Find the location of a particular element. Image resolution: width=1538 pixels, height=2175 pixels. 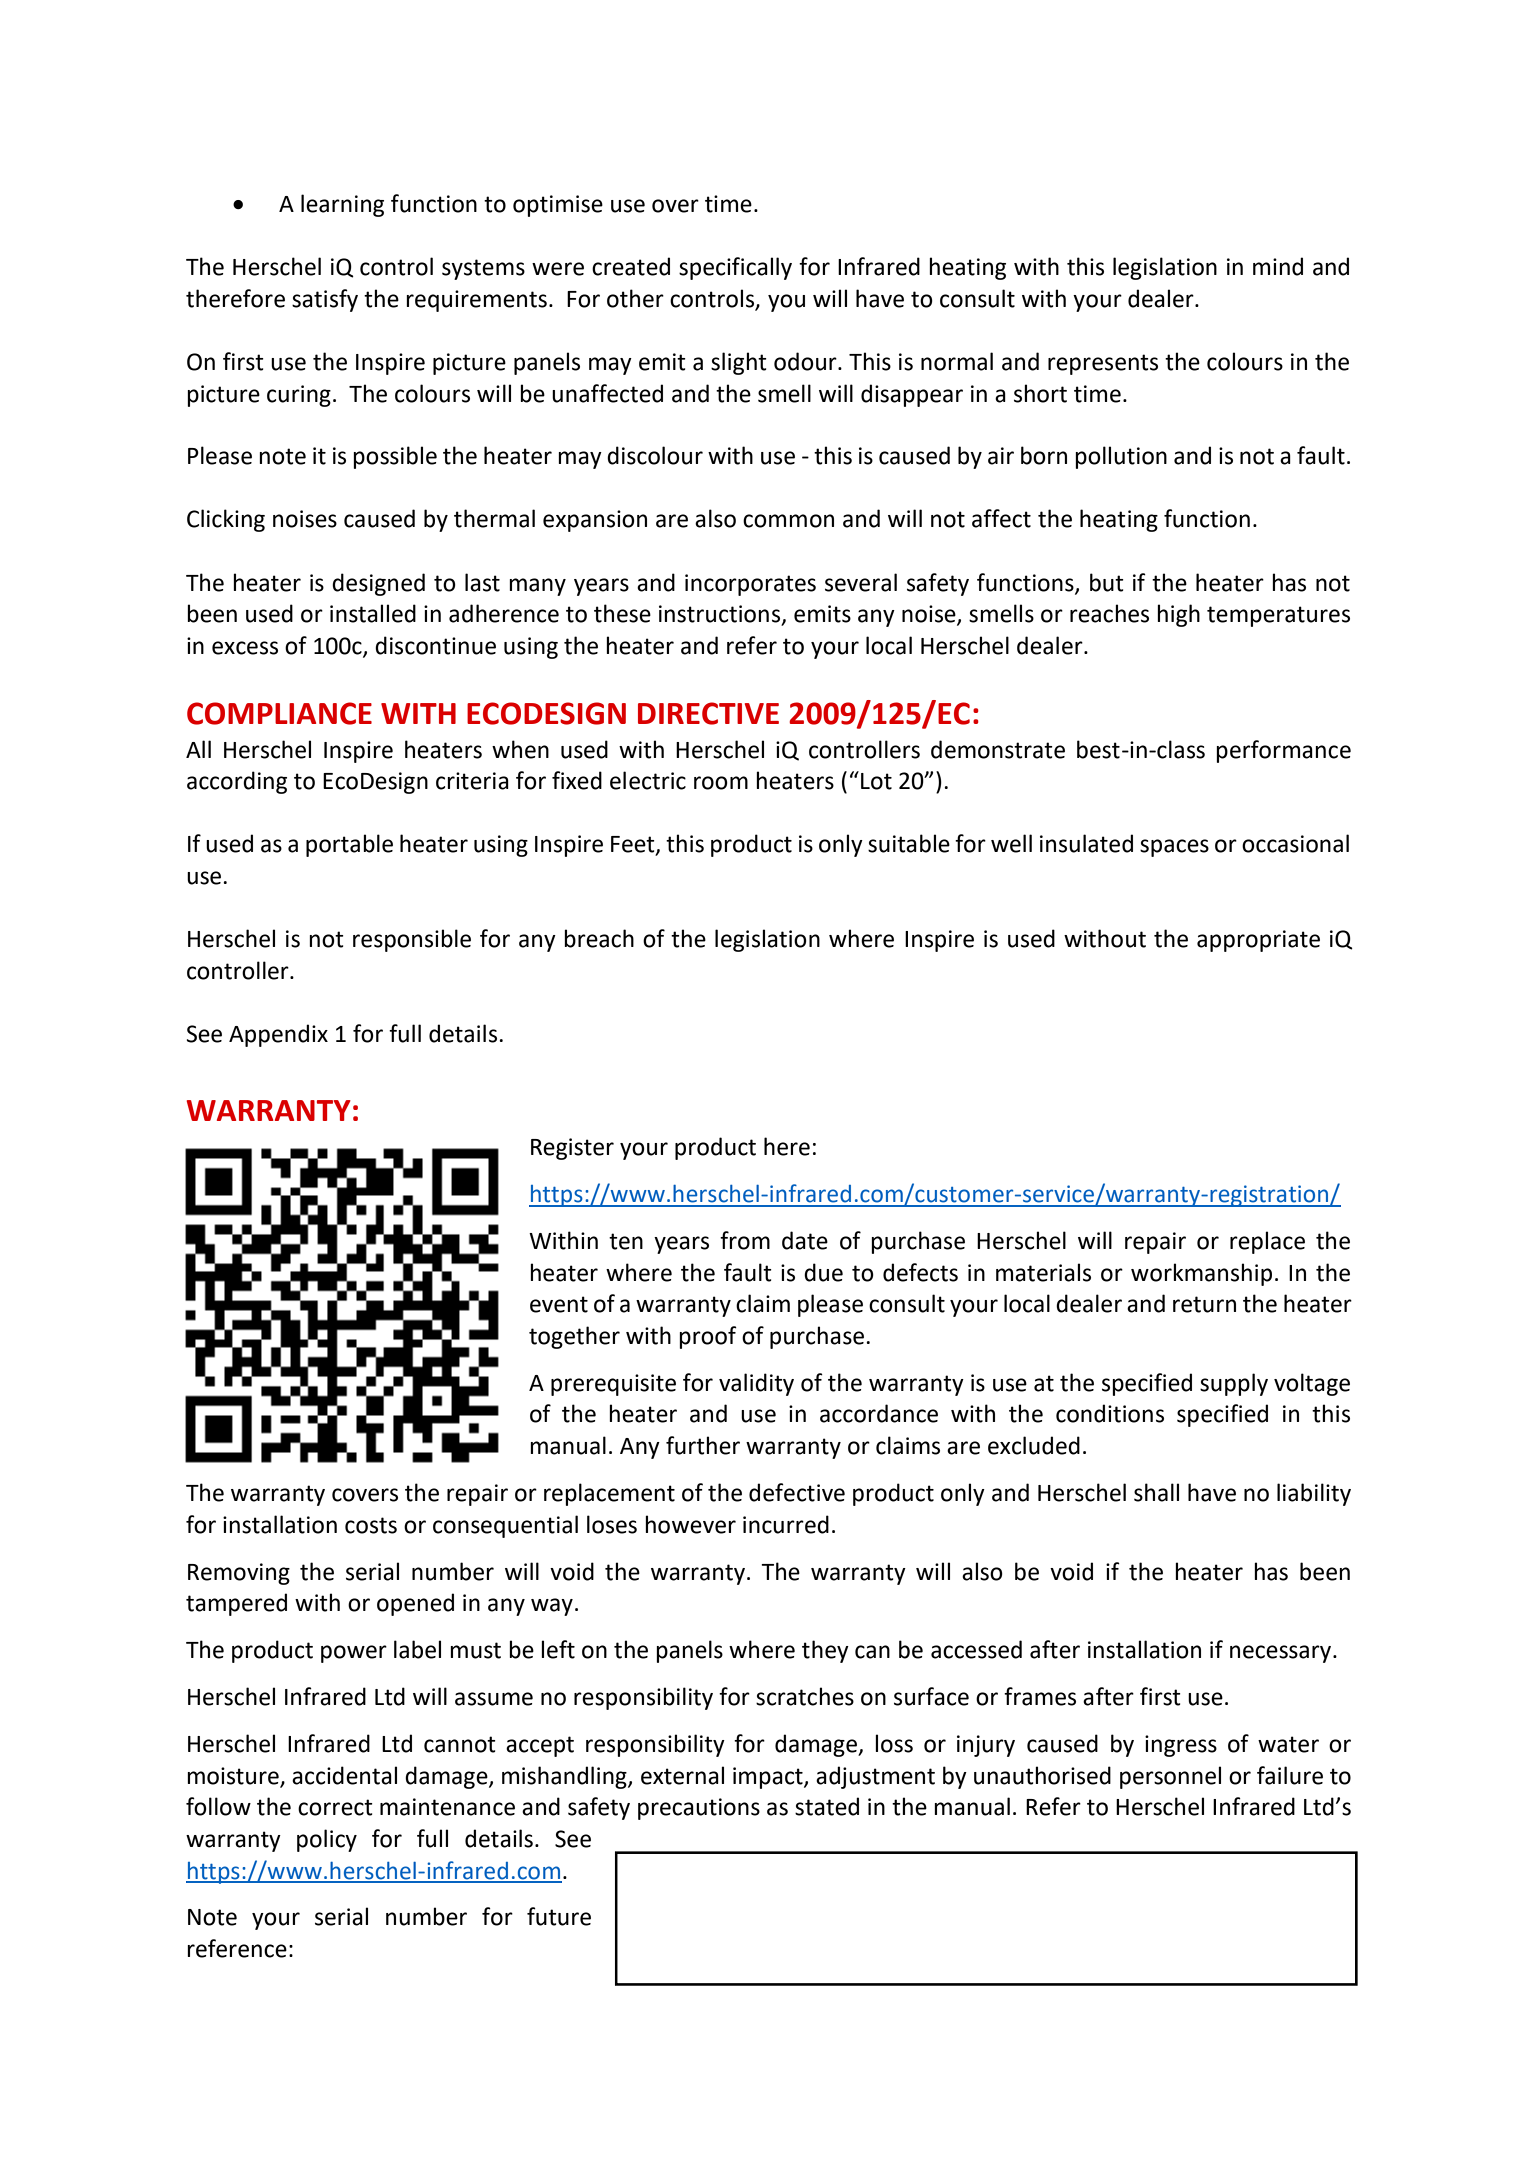

installed is located at coordinates (373, 613).
